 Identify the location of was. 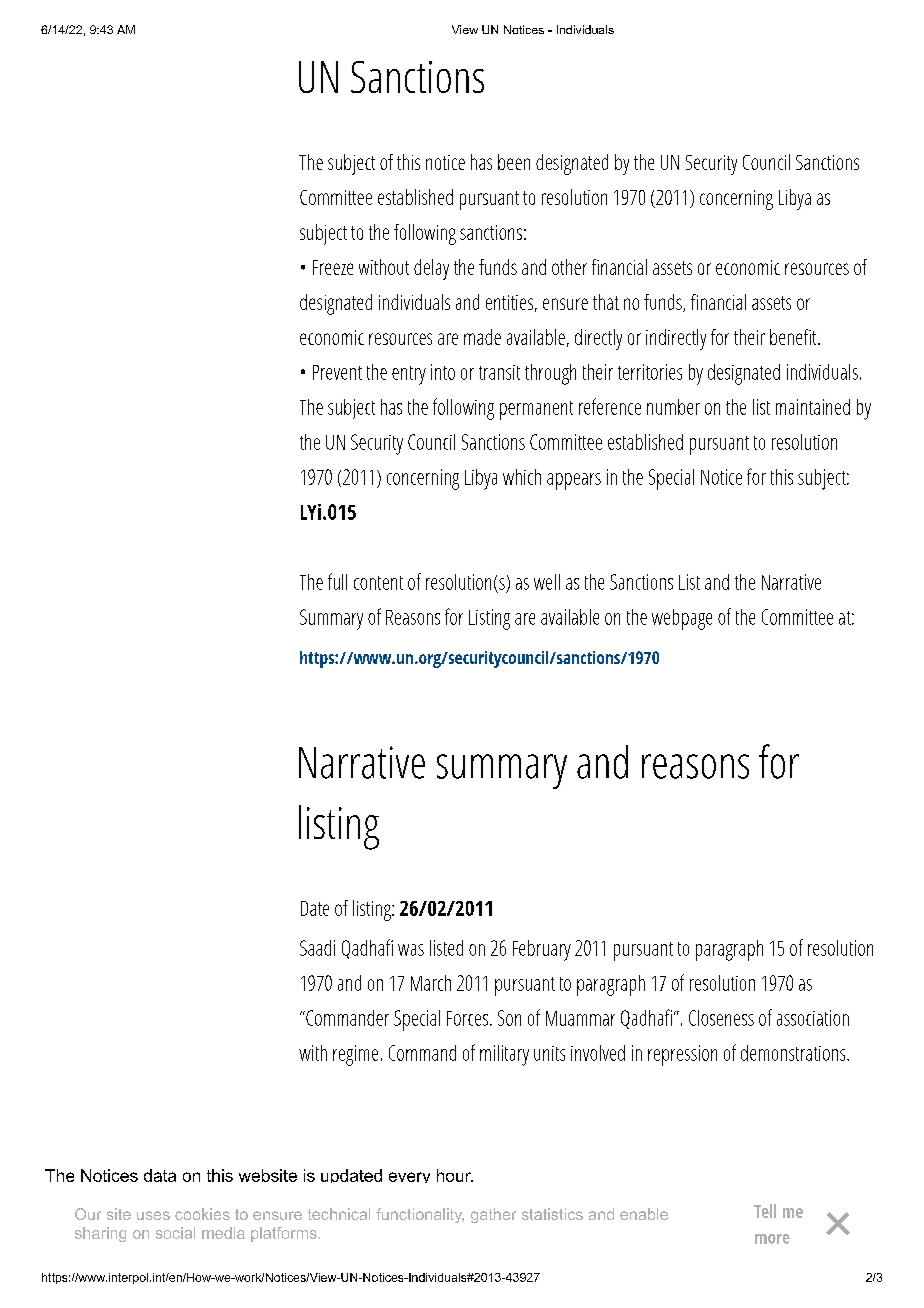
(411, 950).
